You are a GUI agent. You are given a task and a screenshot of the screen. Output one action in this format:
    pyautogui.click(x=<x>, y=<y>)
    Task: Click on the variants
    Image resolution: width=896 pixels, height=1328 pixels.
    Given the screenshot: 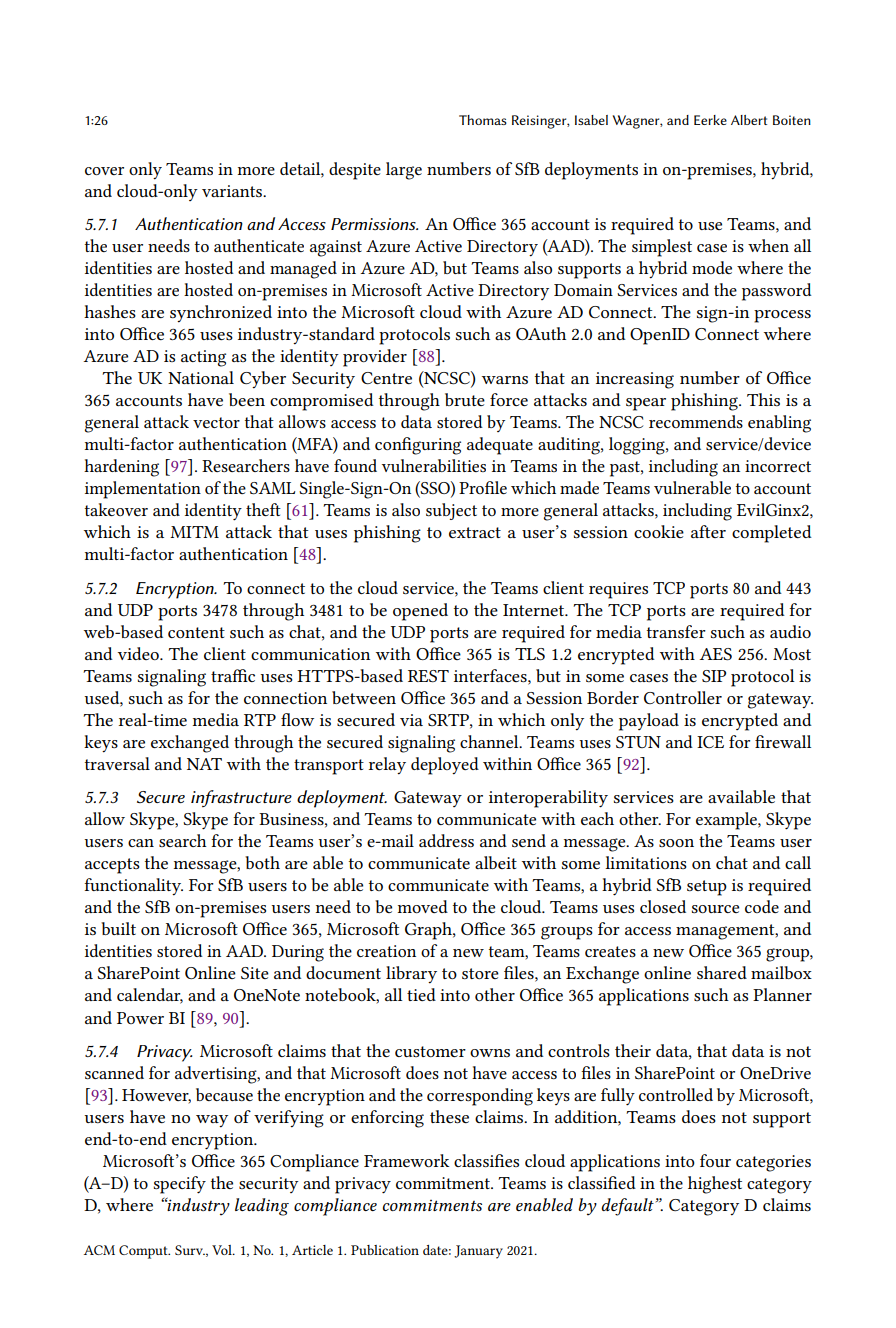 What is the action you would take?
    pyautogui.click(x=233, y=191)
